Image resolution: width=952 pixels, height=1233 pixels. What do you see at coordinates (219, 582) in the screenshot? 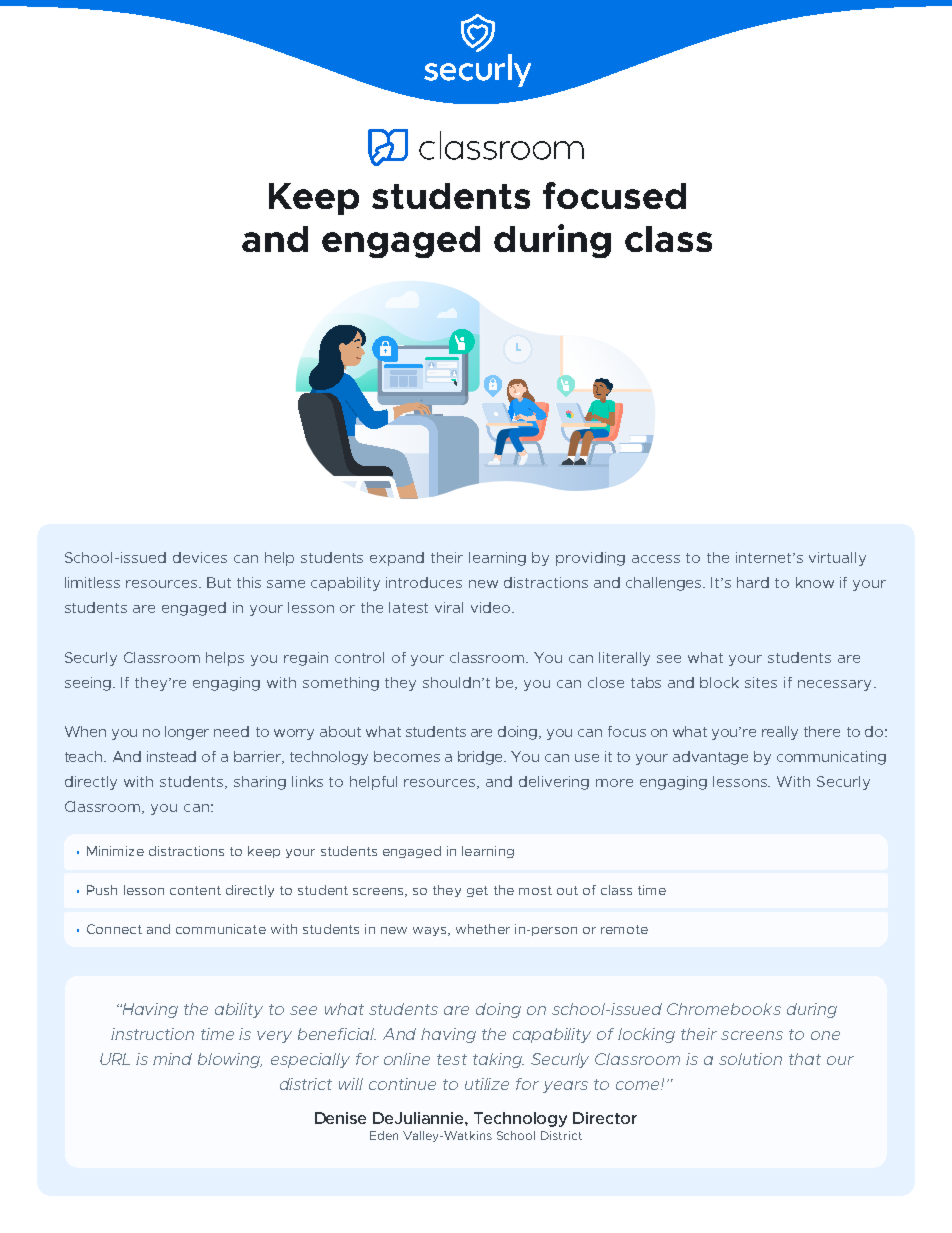
I see `But` at bounding box center [219, 582].
